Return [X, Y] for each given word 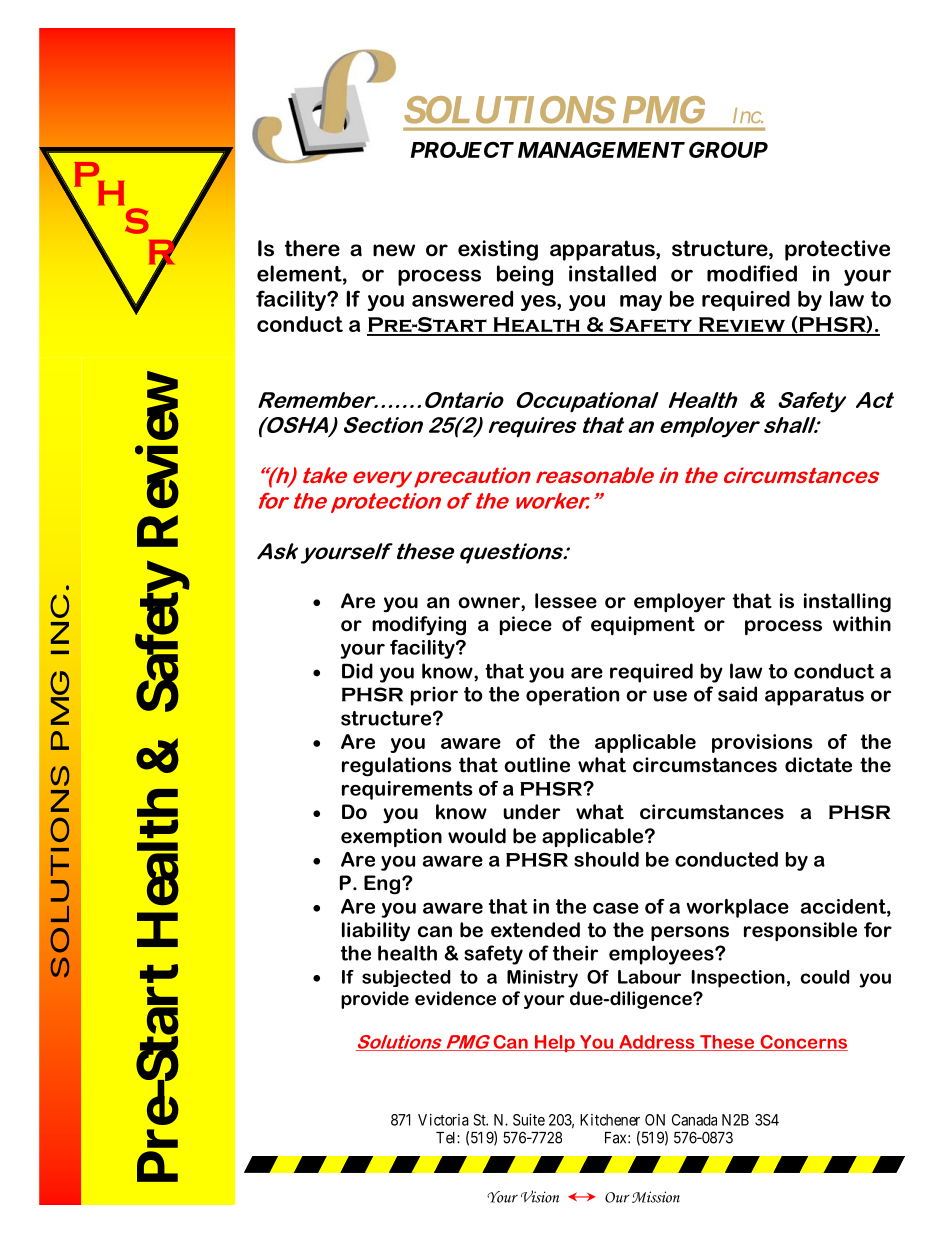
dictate [818, 765]
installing [847, 603]
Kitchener [610, 1120]
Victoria [443, 1120]
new [394, 250]
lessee [566, 601]
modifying [419, 626]
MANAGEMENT [601, 150]
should [606, 859]
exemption [391, 837]
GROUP [728, 150]
